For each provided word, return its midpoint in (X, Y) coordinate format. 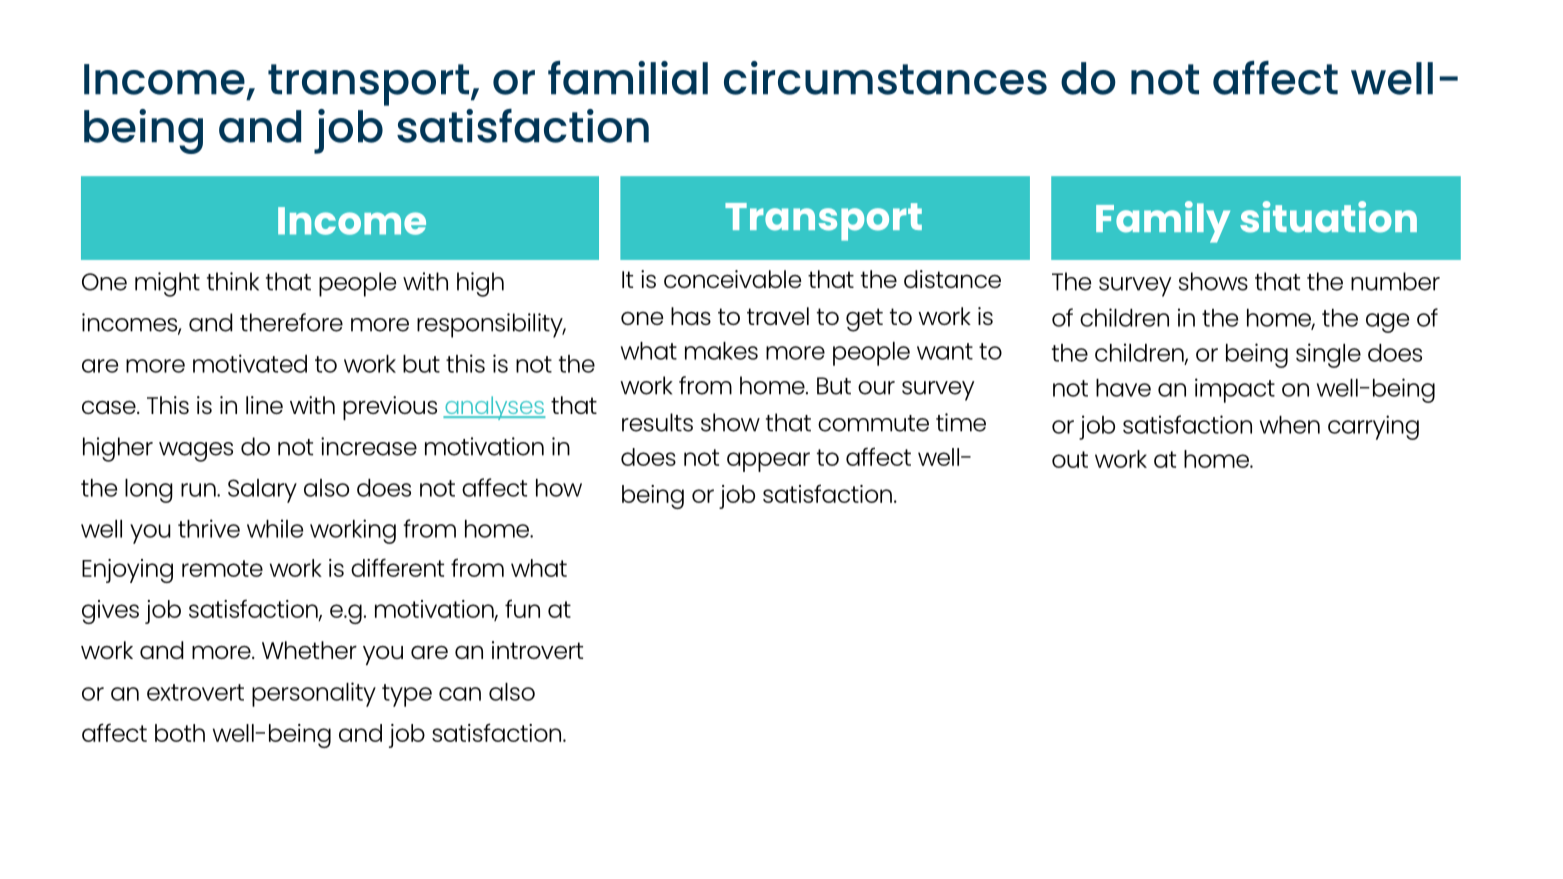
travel (778, 316)
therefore (291, 322)
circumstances (885, 78)
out (1070, 459)
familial (628, 78)
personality (314, 694)
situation (1328, 217)
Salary (262, 491)
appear (768, 462)
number (1395, 281)
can (460, 694)
